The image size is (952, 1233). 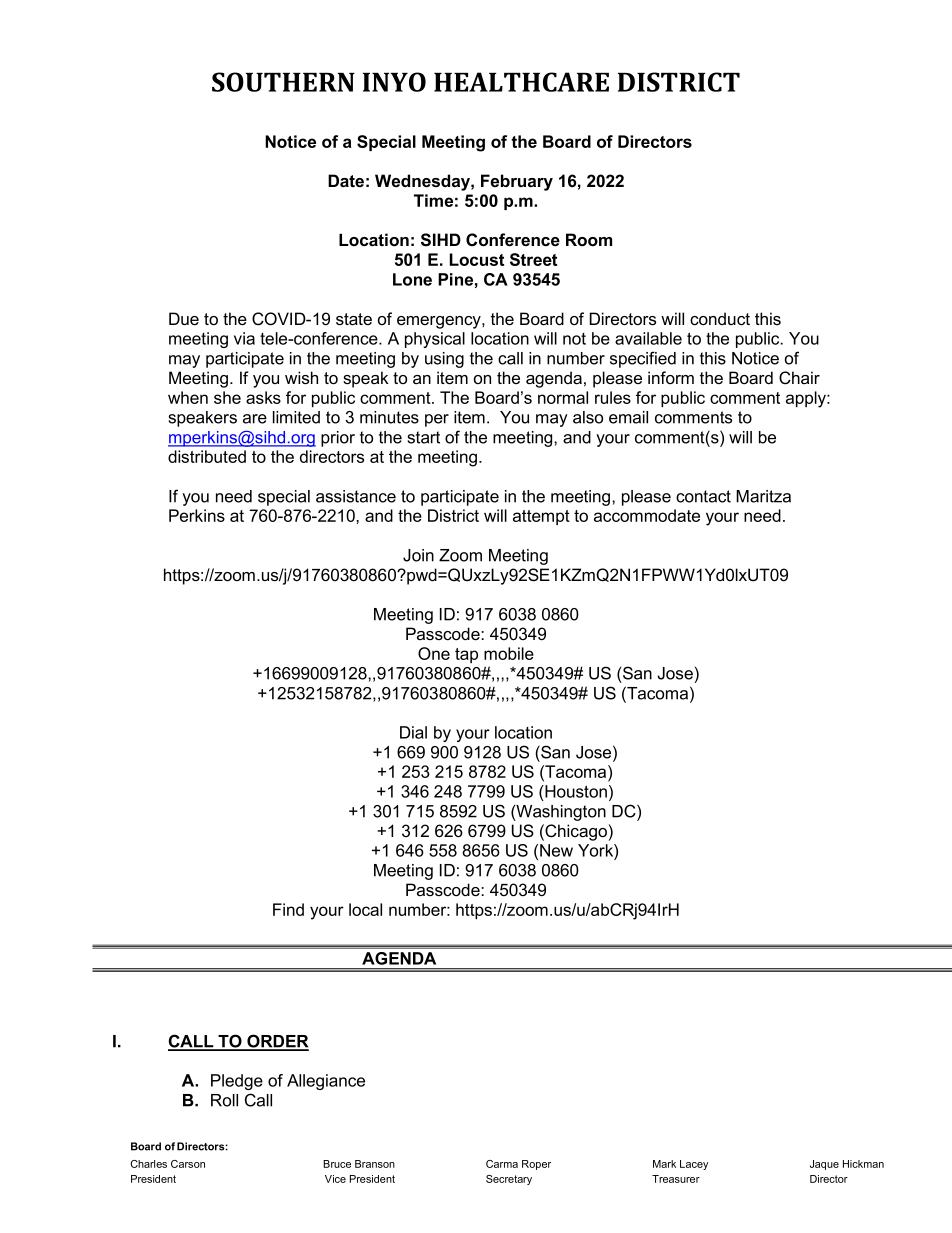 What do you see at coordinates (556, 850) in the screenshot?
I see `New` at bounding box center [556, 850].
